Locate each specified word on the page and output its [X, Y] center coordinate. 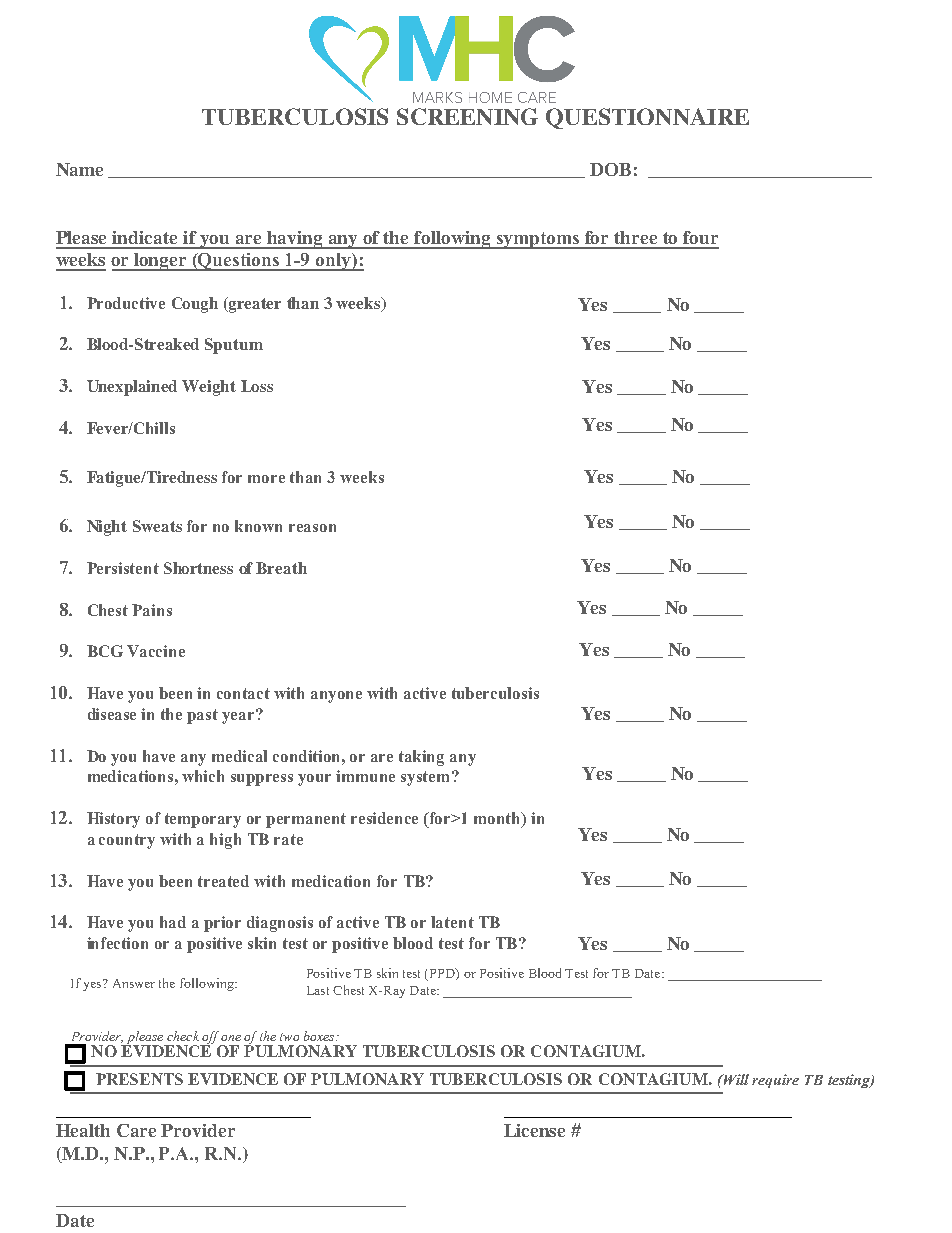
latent [452, 922]
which [203, 776]
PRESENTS [139, 1079]
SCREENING [467, 116]
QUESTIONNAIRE [647, 118]
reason [312, 528]
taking [421, 758]
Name [79, 169]
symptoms [538, 240]
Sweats [157, 526]
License [534, 1130]
